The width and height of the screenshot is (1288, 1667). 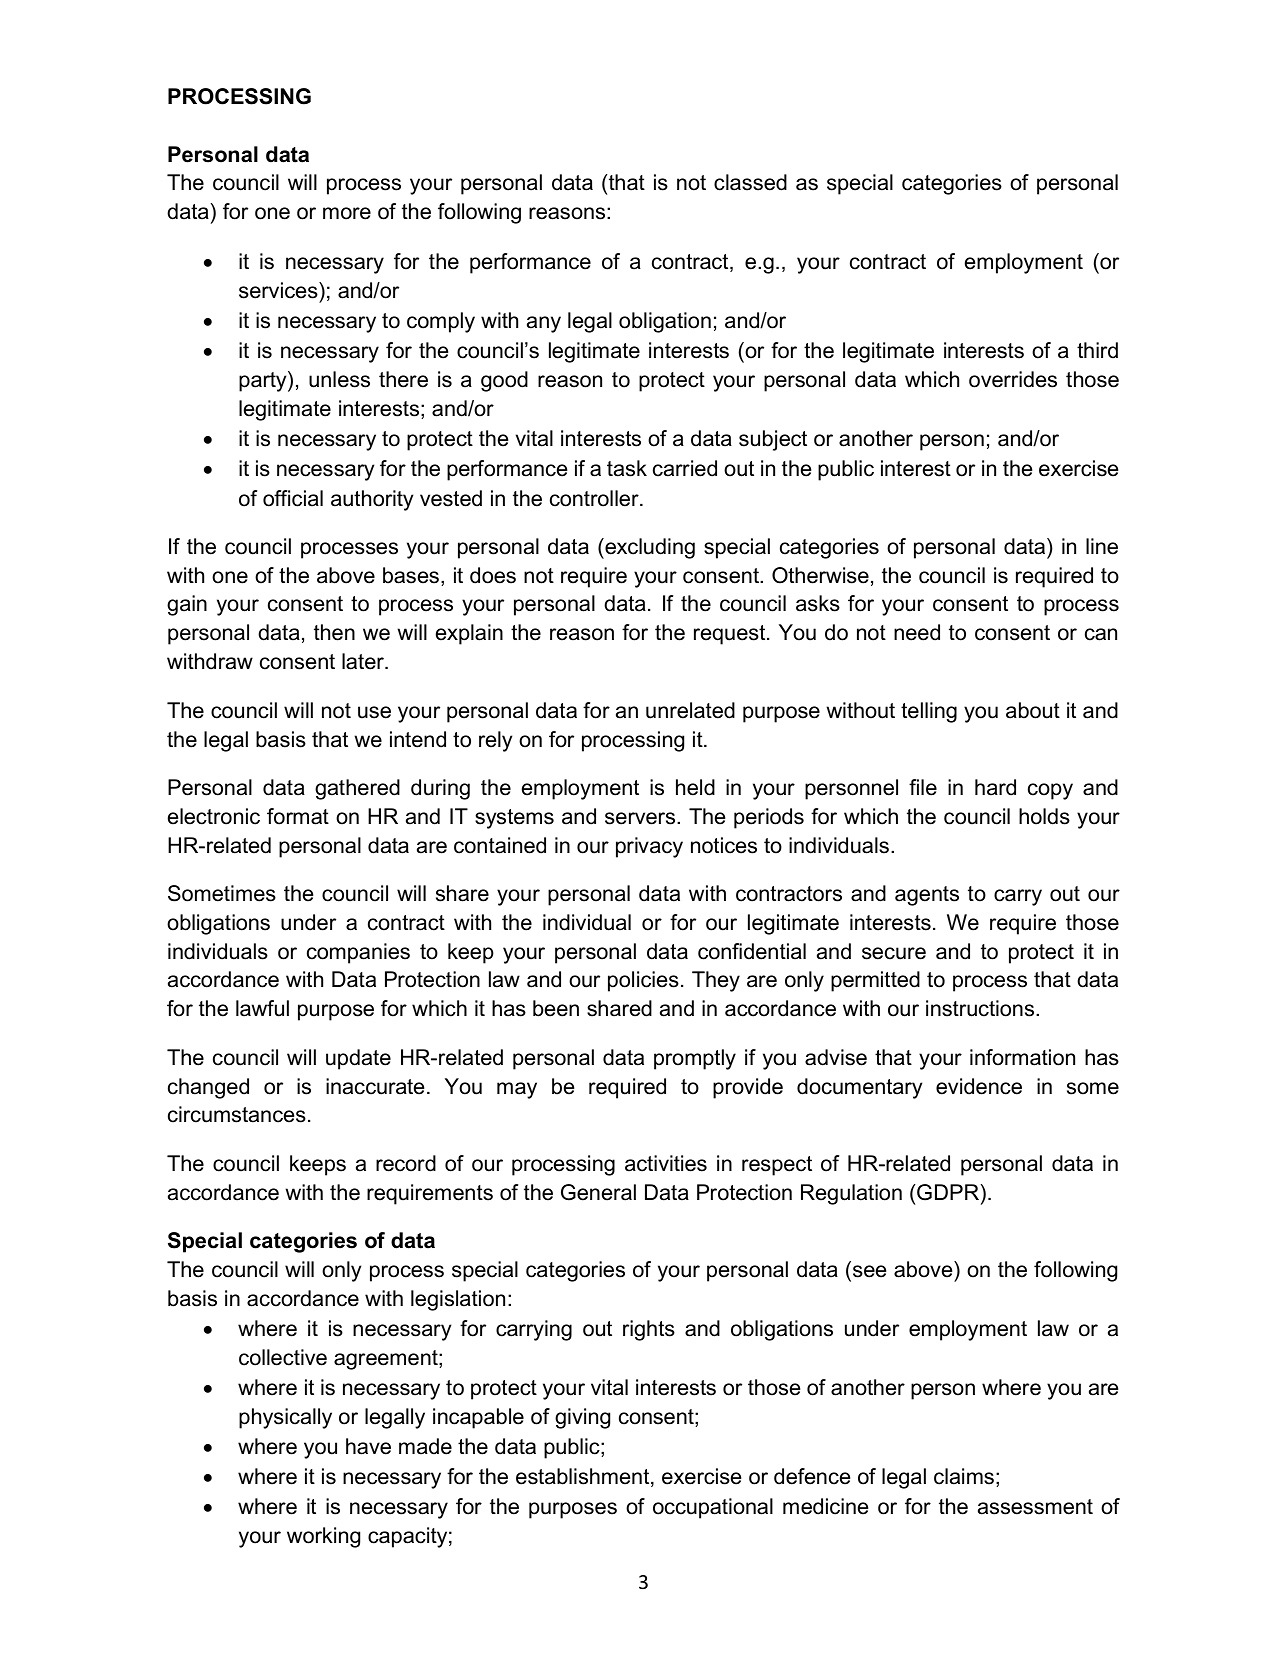 I want to click on classed, so click(x=750, y=182).
